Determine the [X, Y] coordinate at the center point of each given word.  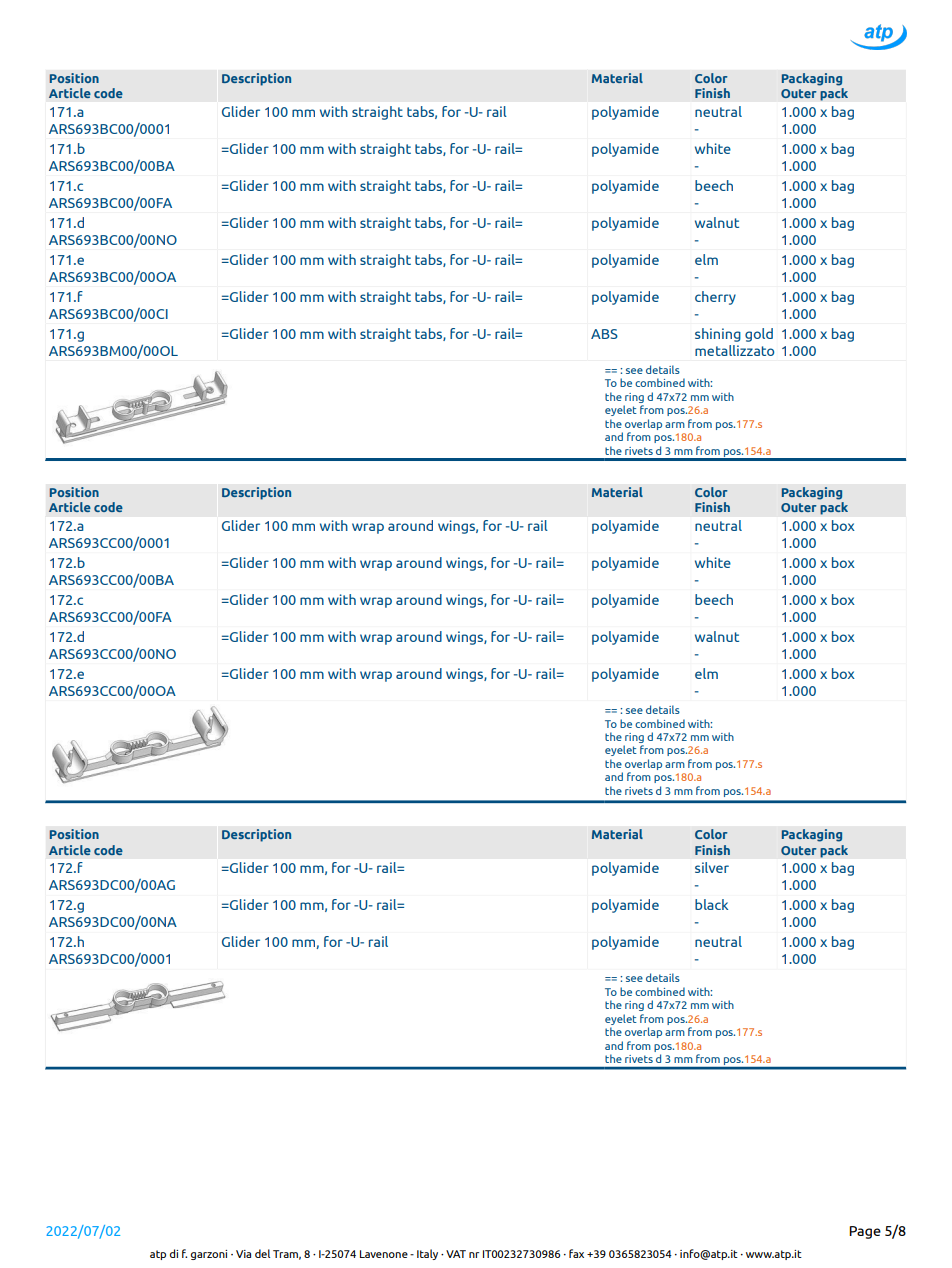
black [711, 904]
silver [712, 867]
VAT [456, 1254]
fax [576, 1253]
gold [759, 335]
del [262, 1253]
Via [243, 1254]
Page [865, 1232]
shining [718, 335]
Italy [427, 1254]
